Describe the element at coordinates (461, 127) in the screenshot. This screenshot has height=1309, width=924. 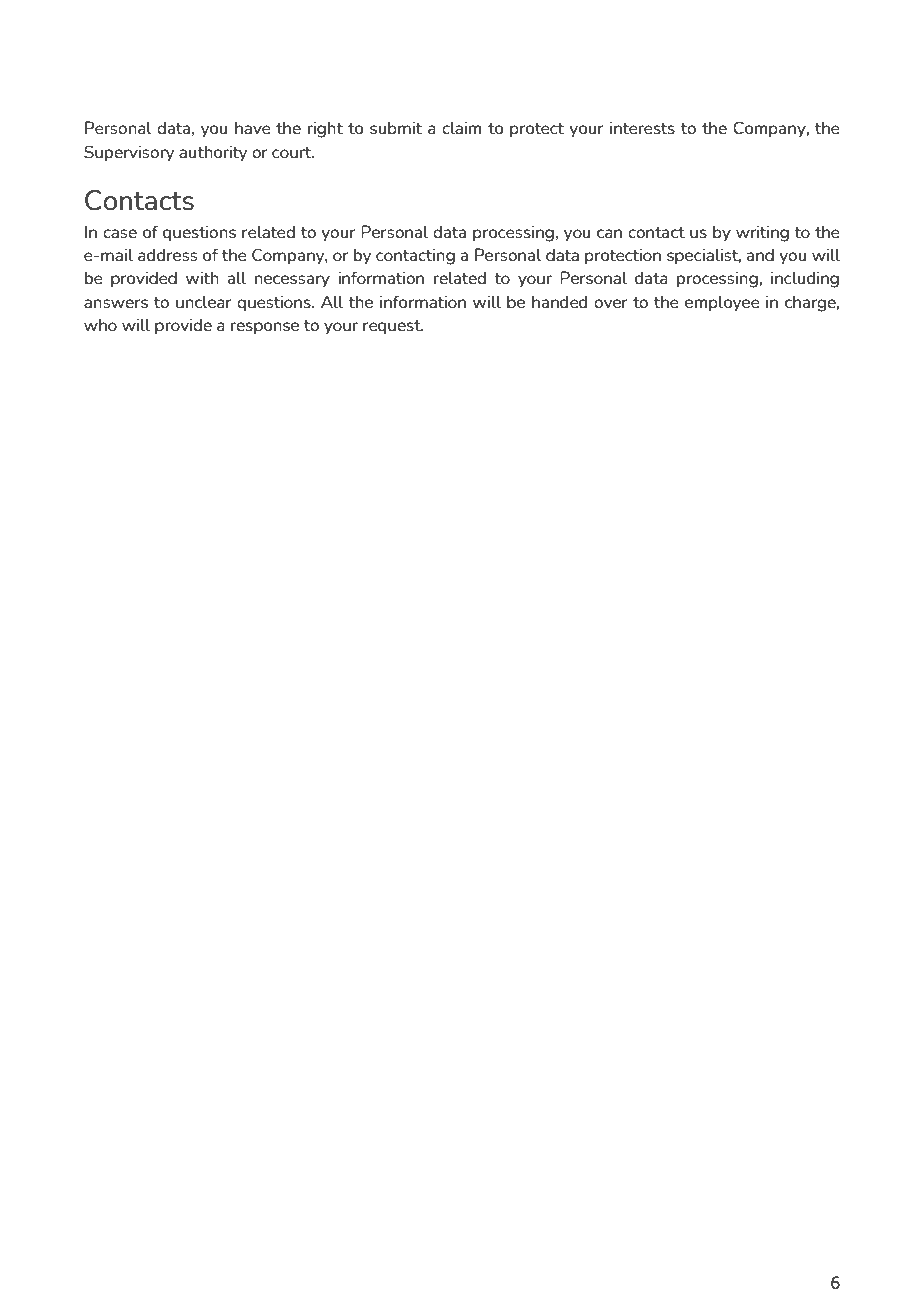
I see `claim` at that location.
